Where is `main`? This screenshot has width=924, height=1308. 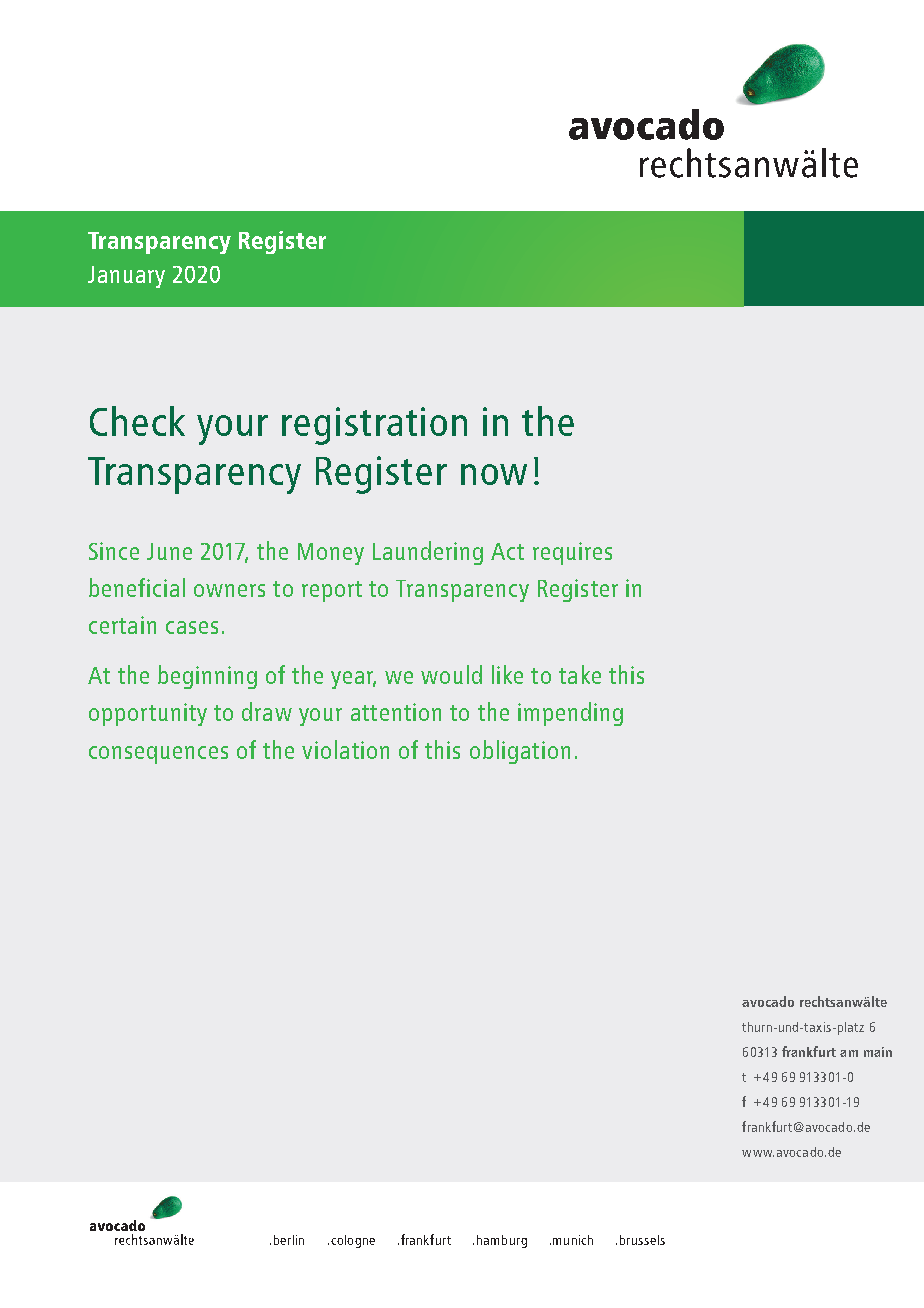 main is located at coordinates (878, 1052).
